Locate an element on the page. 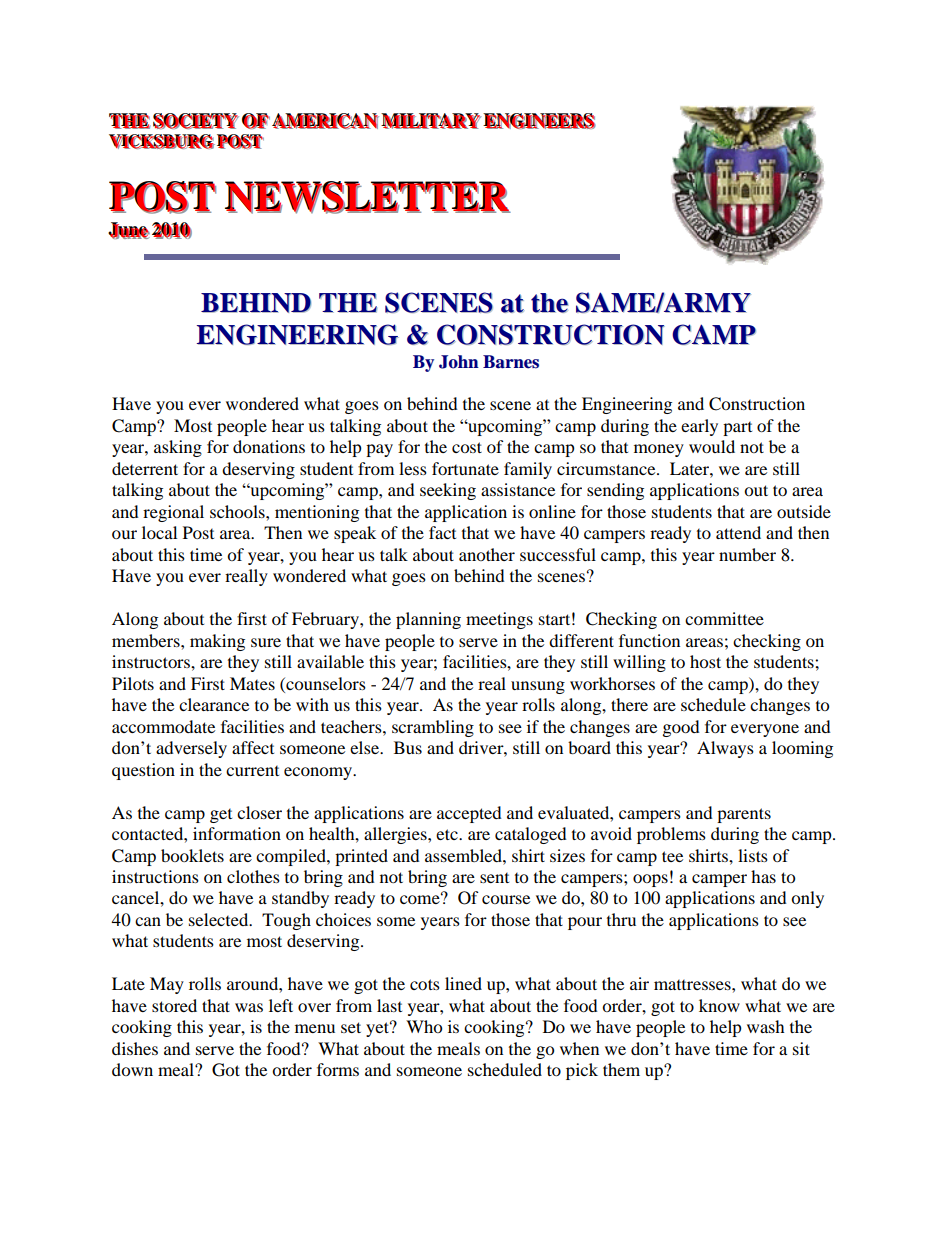  asking is located at coordinates (178, 448).
